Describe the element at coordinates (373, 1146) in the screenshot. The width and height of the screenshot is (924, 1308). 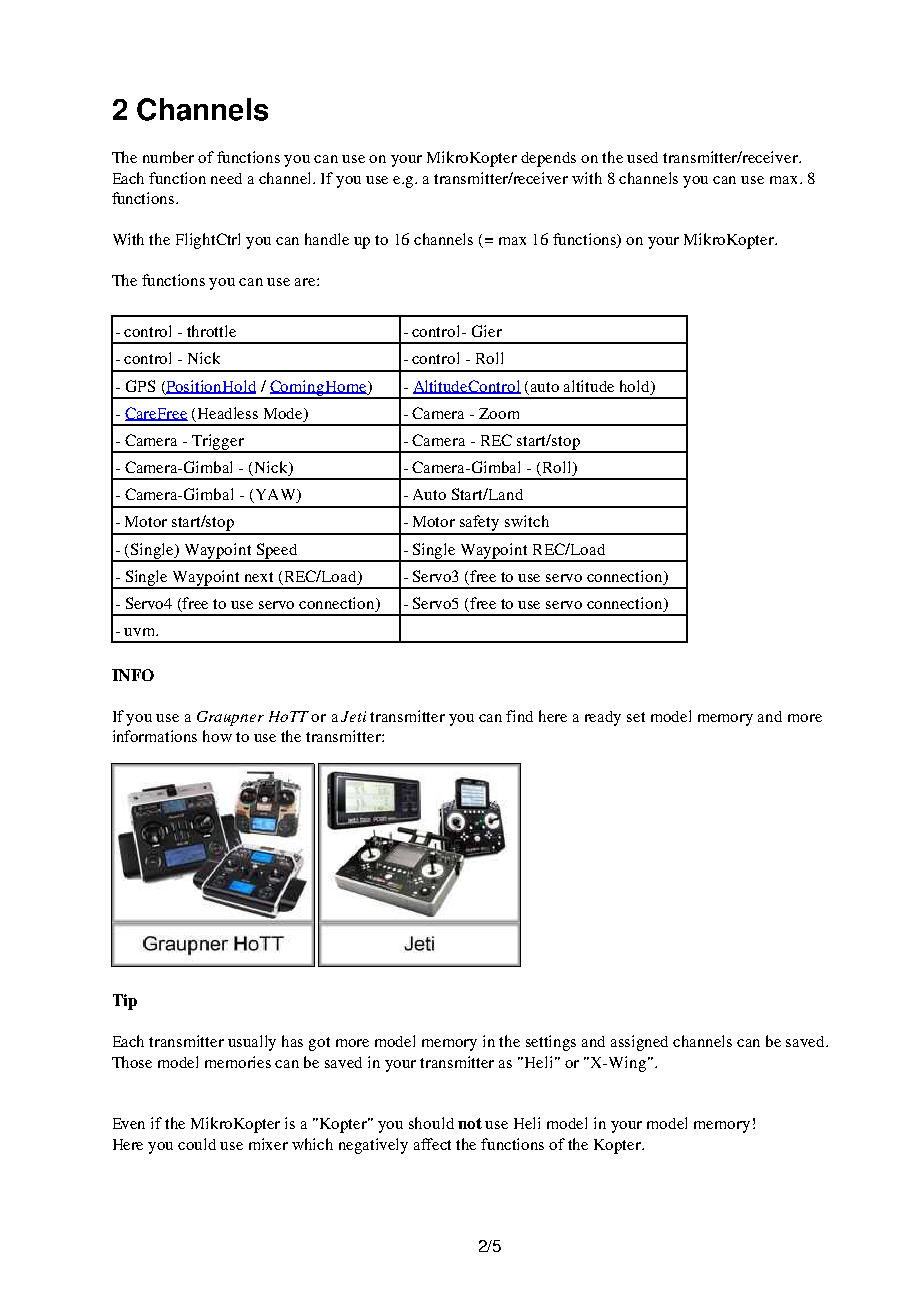
I see `negatively` at that location.
